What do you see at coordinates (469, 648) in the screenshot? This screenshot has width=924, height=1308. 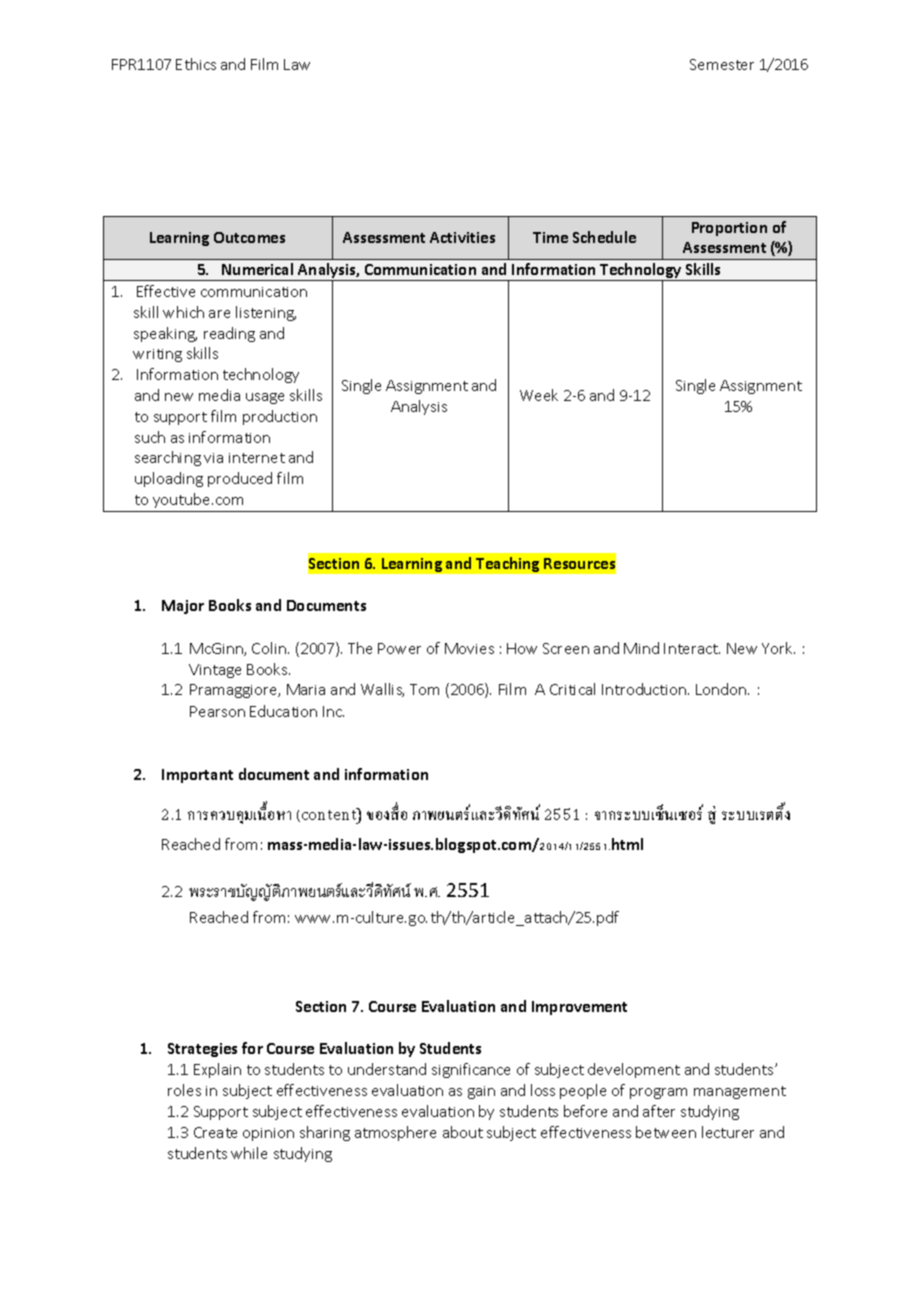 I see `Movies` at bounding box center [469, 648].
